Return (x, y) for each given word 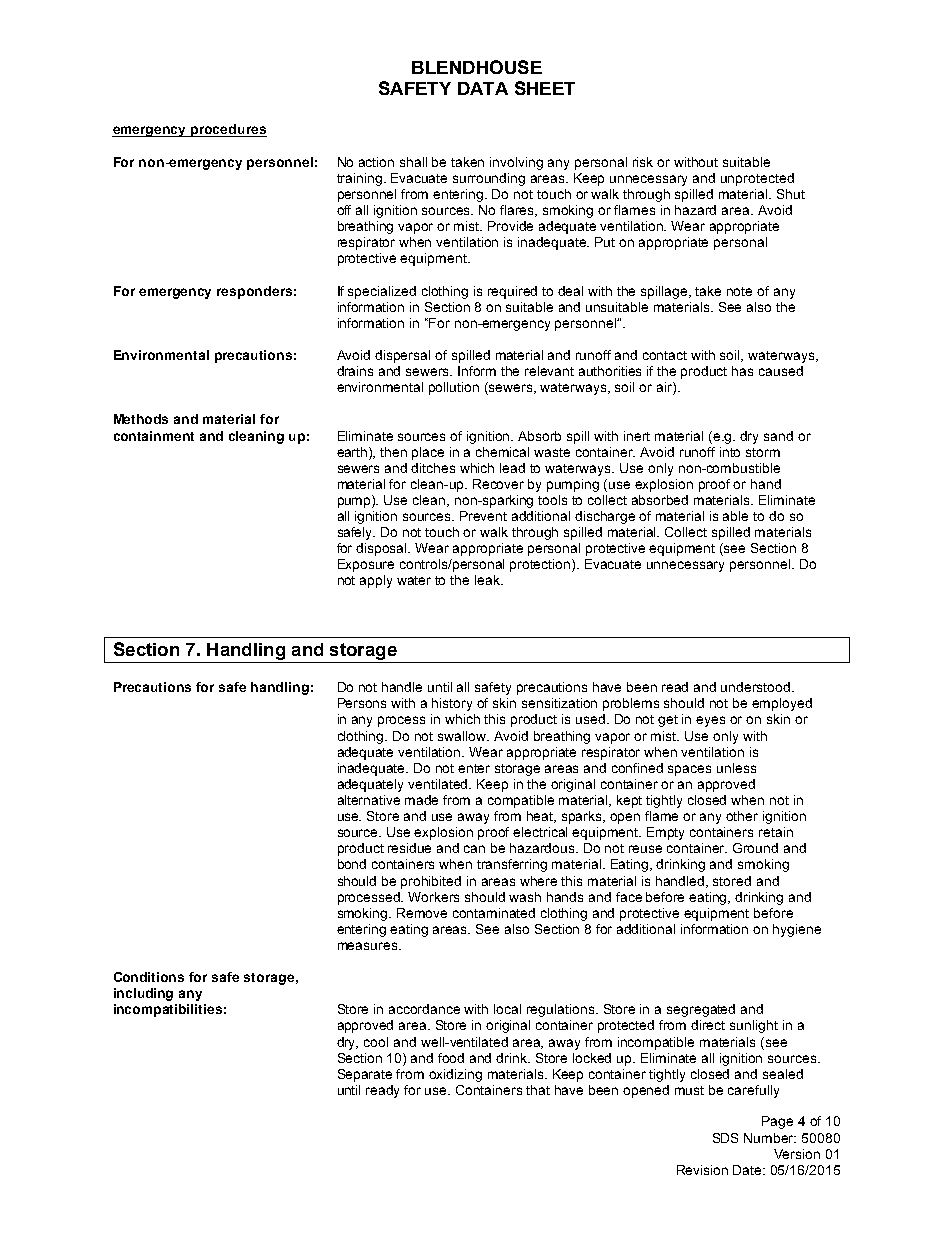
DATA (483, 88)
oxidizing (455, 1075)
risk (643, 162)
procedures (228, 130)
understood (757, 687)
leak (489, 580)
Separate (365, 1075)
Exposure (366, 565)
